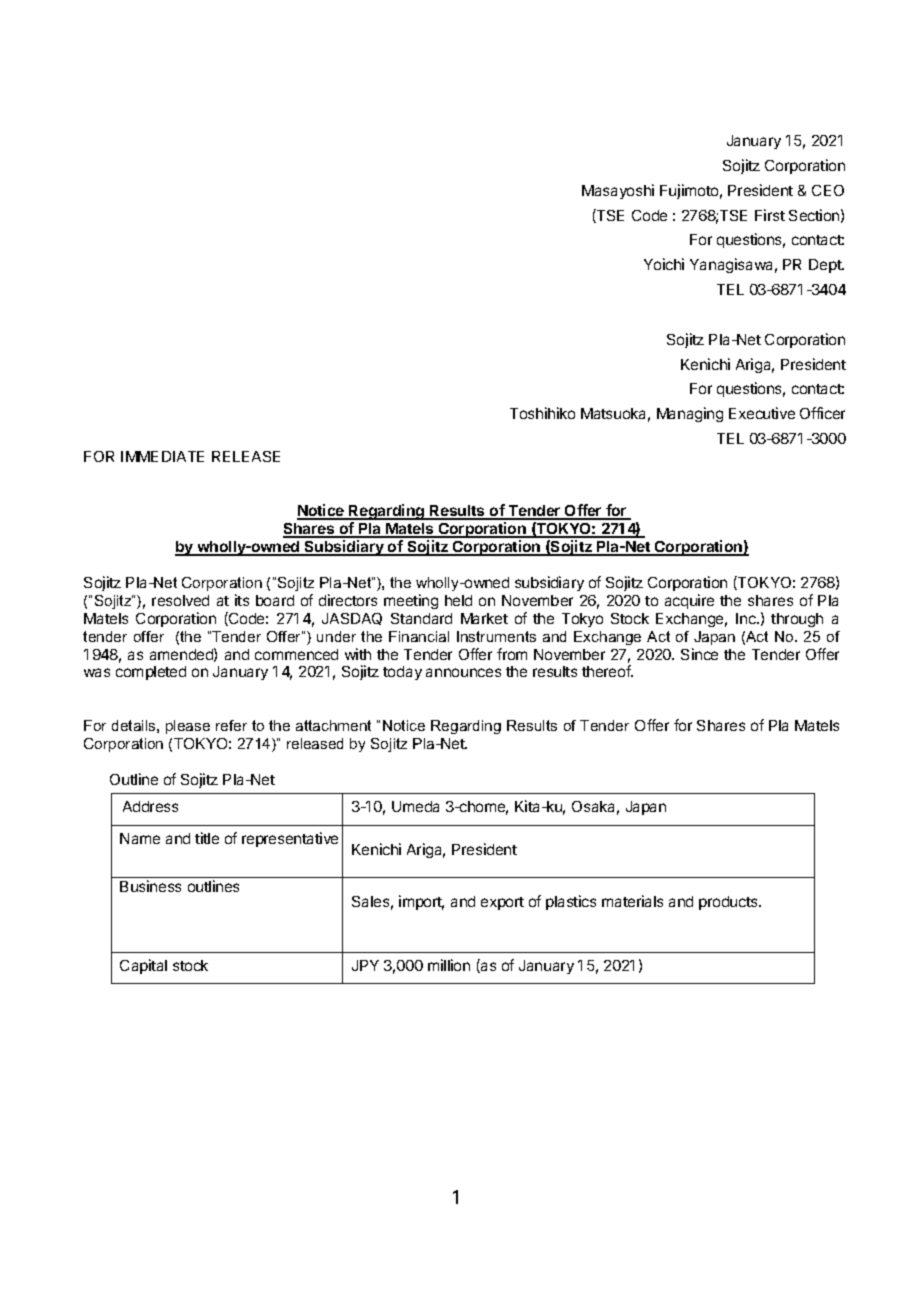 The height and width of the image is (1307, 924). What do you see at coordinates (162, 456) in the image?
I see `IMMEDIATE` at bounding box center [162, 456].
